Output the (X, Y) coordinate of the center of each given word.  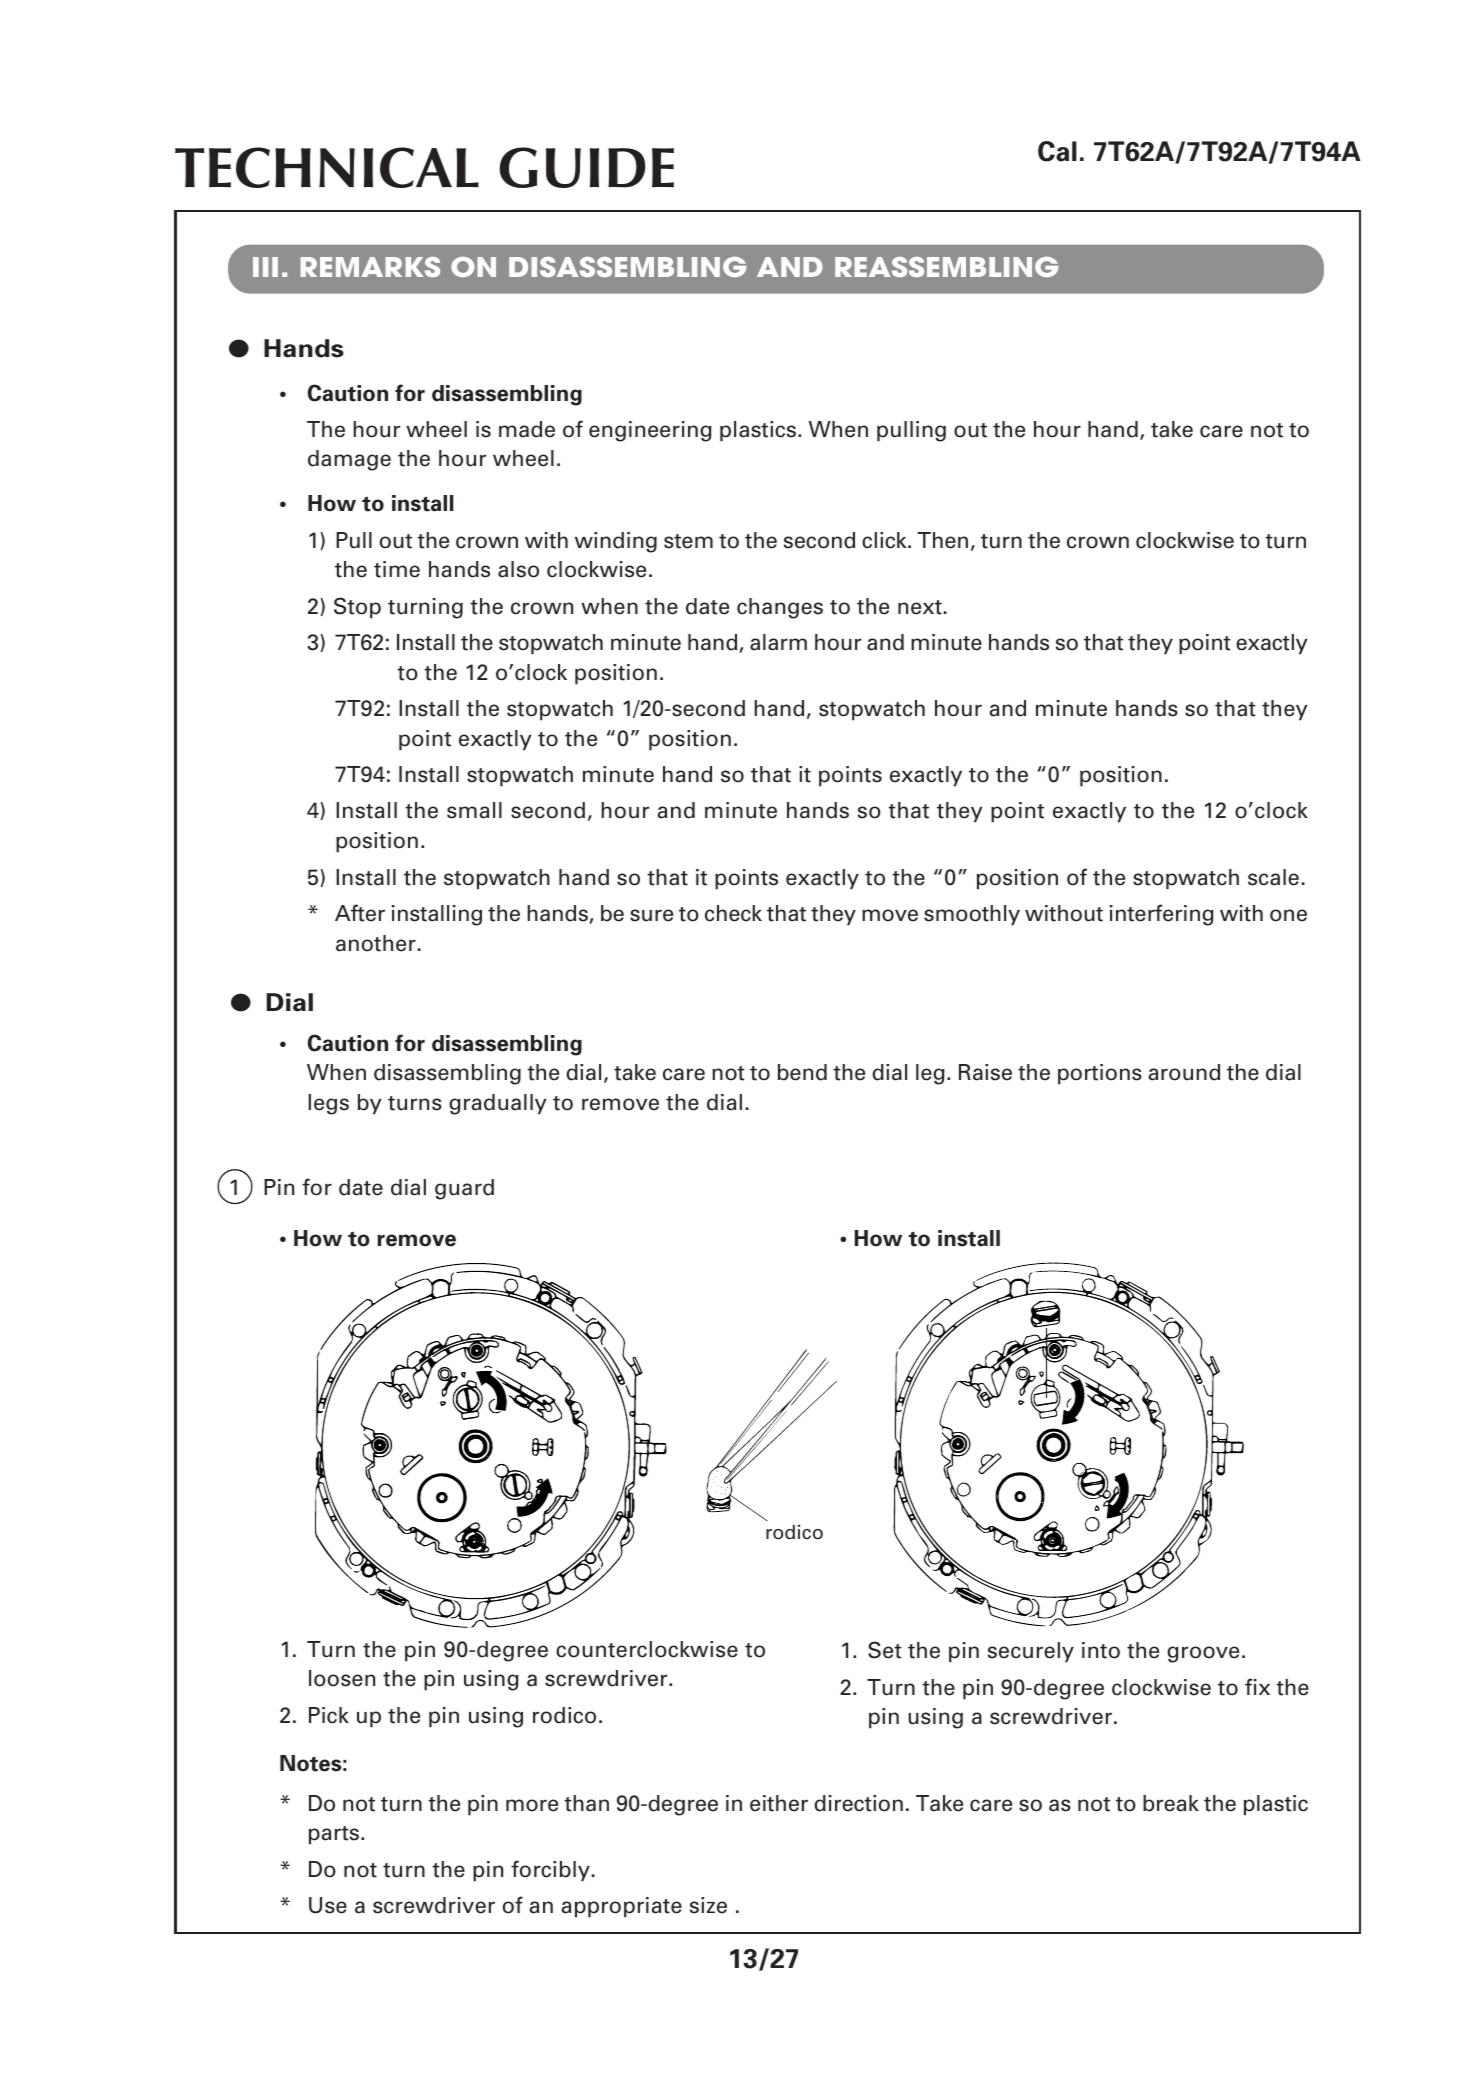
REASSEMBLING (947, 267)
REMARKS (370, 267)
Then (943, 540)
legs (329, 1104)
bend (802, 1072)
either (779, 1803)
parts (335, 1835)
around (1184, 1072)
